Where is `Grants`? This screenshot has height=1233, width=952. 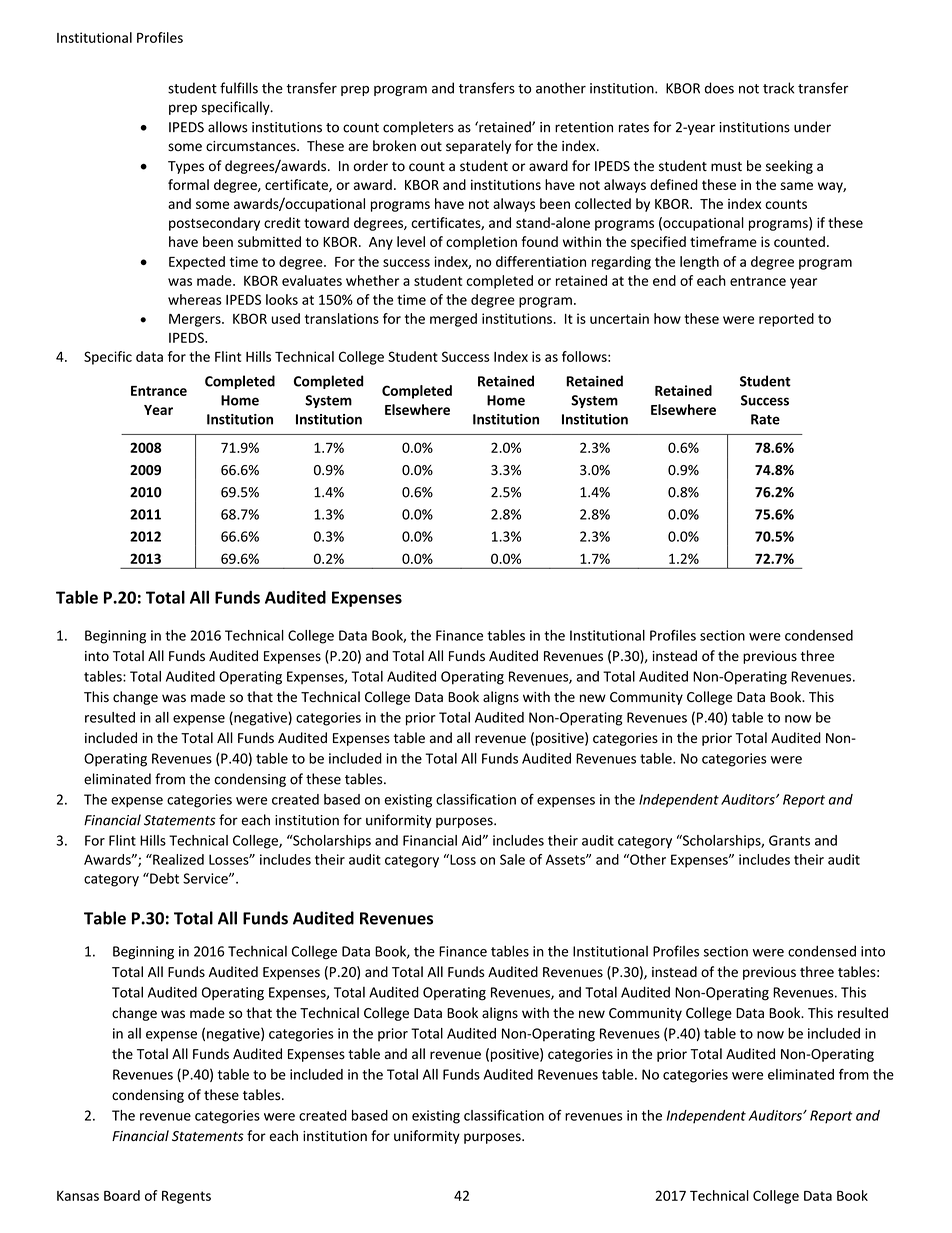 Grants is located at coordinates (789, 840).
